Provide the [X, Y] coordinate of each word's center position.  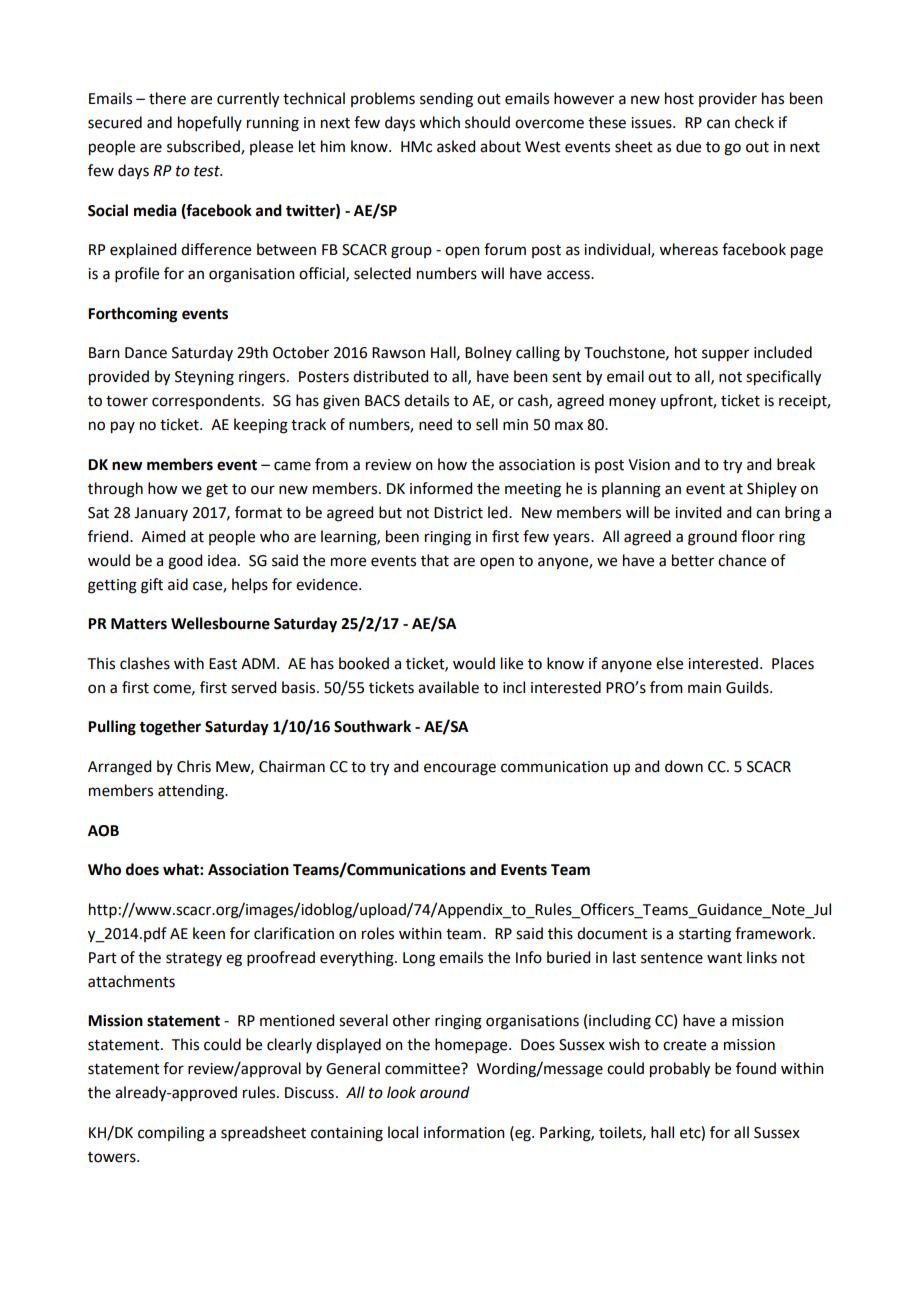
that [435, 560]
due [688, 146]
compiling [171, 1134]
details [426, 400]
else [669, 663]
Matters [139, 624]
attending [192, 792]
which [439, 122]
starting [705, 935]
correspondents [207, 401]
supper [725, 355]
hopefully [210, 123]
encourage [460, 769]
